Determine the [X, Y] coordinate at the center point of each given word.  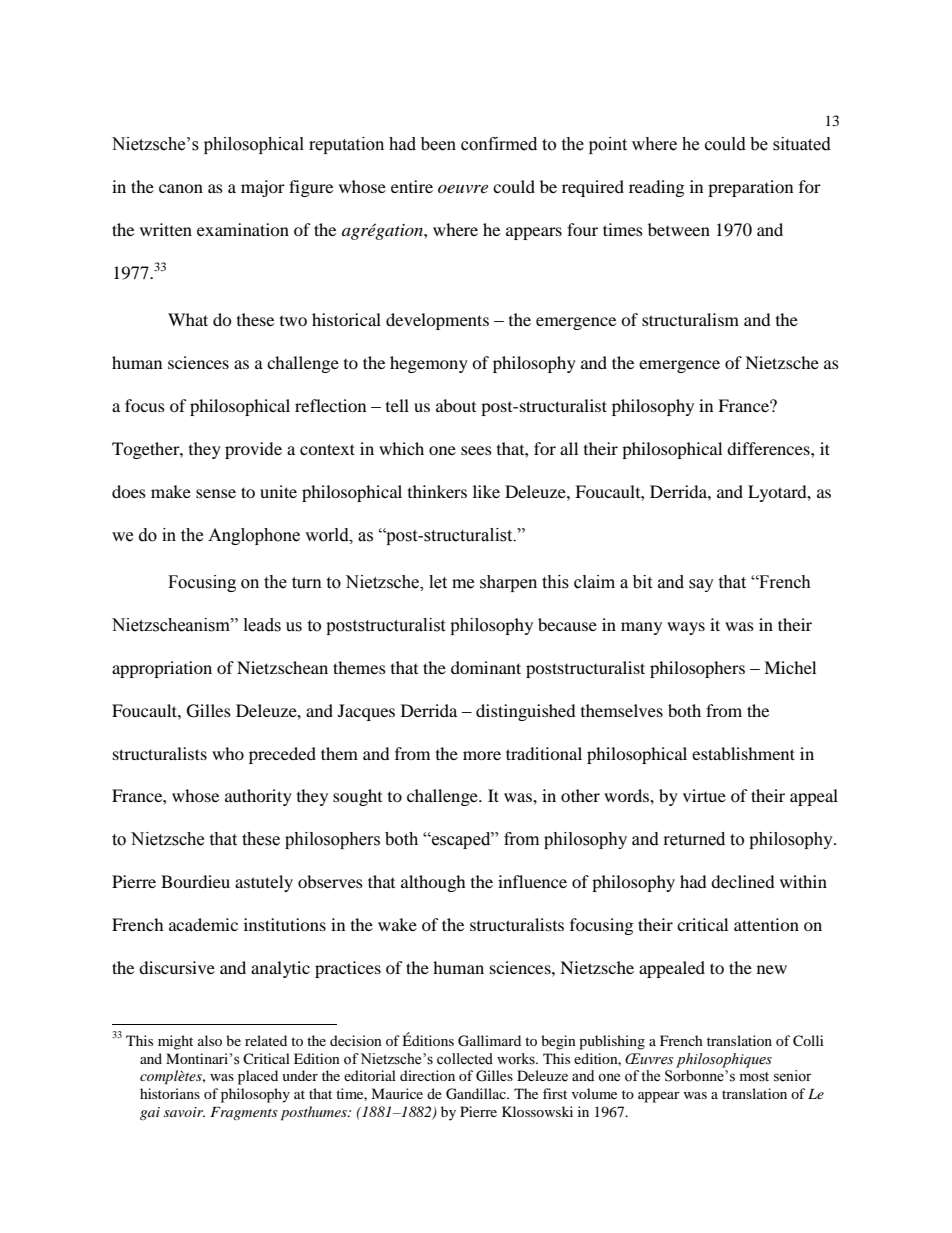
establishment [743, 753]
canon [181, 188]
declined [743, 881]
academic [203, 924]
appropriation [162, 669]
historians [170, 1093]
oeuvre [463, 188]
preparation [750, 188]
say [701, 585]
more [482, 755]
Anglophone [254, 536]
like [486, 491]
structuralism [690, 319]
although [433, 883]
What [188, 319]
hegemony [429, 364]
